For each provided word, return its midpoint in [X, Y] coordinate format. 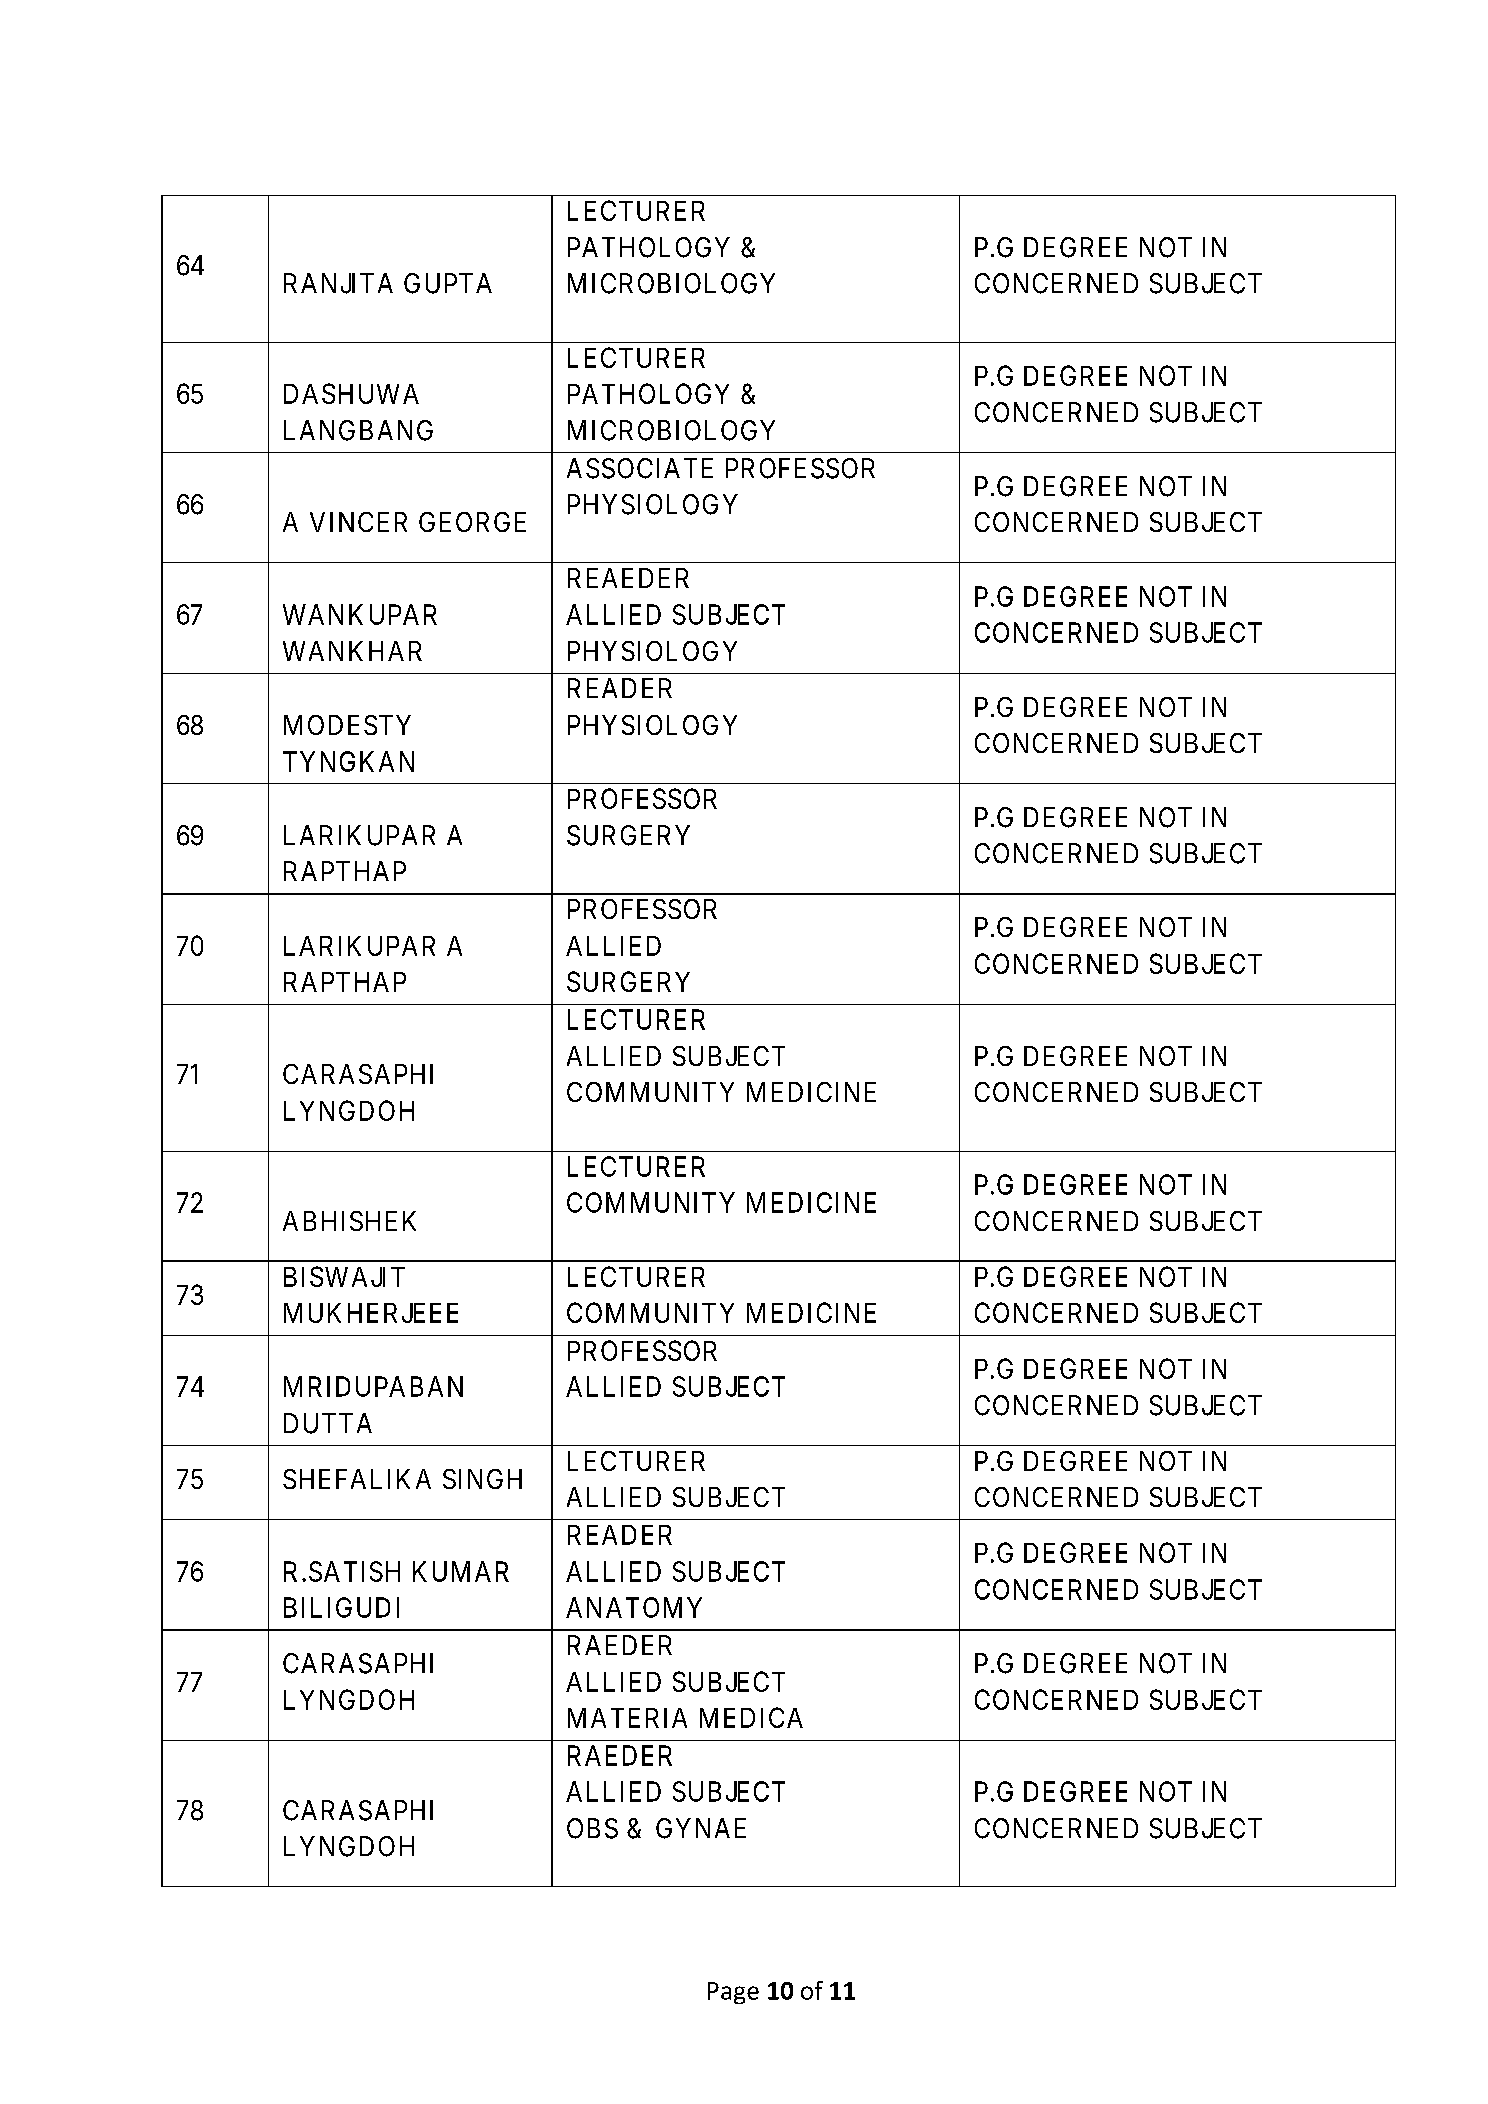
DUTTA [328, 1423]
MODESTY [347, 725]
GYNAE [701, 1828]
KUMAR [461, 1571]
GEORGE [472, 522]
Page [733, 1993]
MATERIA [627, 1718]
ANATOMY [634, 1607]
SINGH [482, 1479]
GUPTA [448, 283]
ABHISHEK [349, 1221]
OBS [592, 1828]
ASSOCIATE [640, 468]
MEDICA [751, 1717]
